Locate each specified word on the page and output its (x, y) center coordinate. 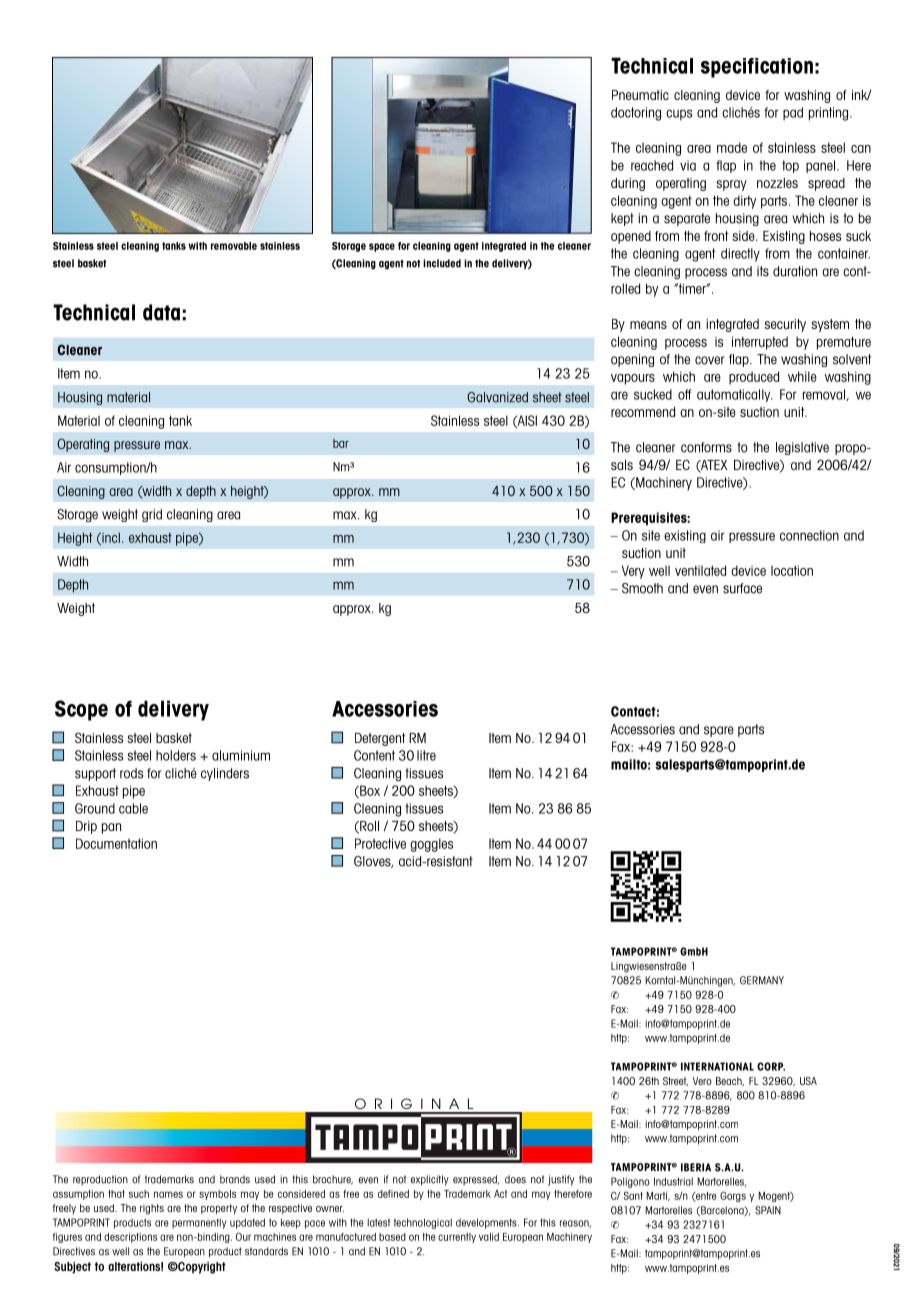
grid (152, 515)
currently (457, 1238)
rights (152, 1209)
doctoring (636, 114)
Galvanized (497, 397)
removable (234, 246)
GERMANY (762, 980)
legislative (802, 448)
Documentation (116, 843)
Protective (380, 843)
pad (793, 113)
